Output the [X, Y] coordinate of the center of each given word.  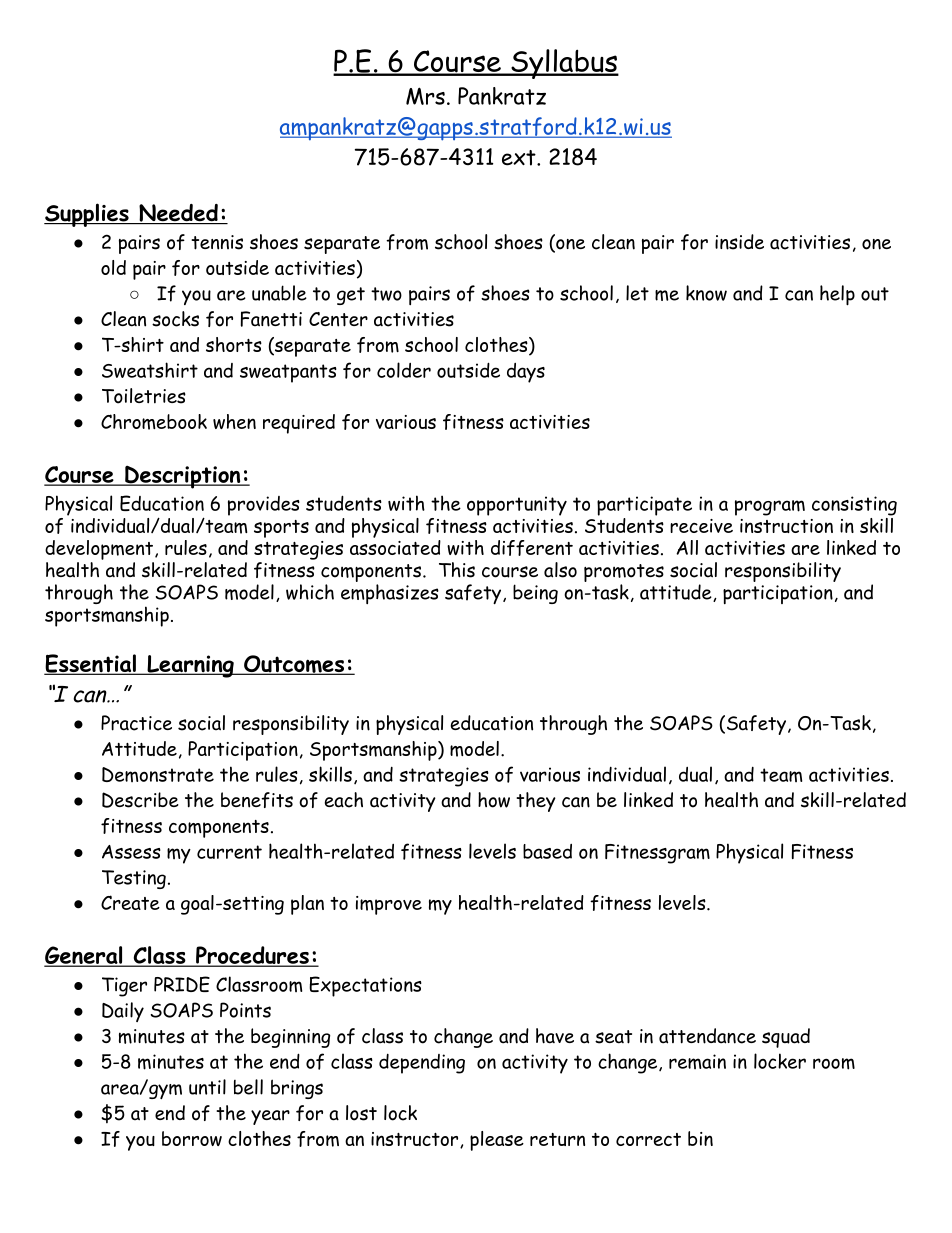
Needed [178, 214]
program [770, 508]
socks [175, 319]
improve [389, 905]
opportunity [517, 506]
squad [786, 1038]
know [706, 293]
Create [130, 902]
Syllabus [564, 64]
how [494, 800]
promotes [624, 574]
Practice [136, 723]
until [207, 1087]
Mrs [425, 96]
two [386, 294]
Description [183, 477]
